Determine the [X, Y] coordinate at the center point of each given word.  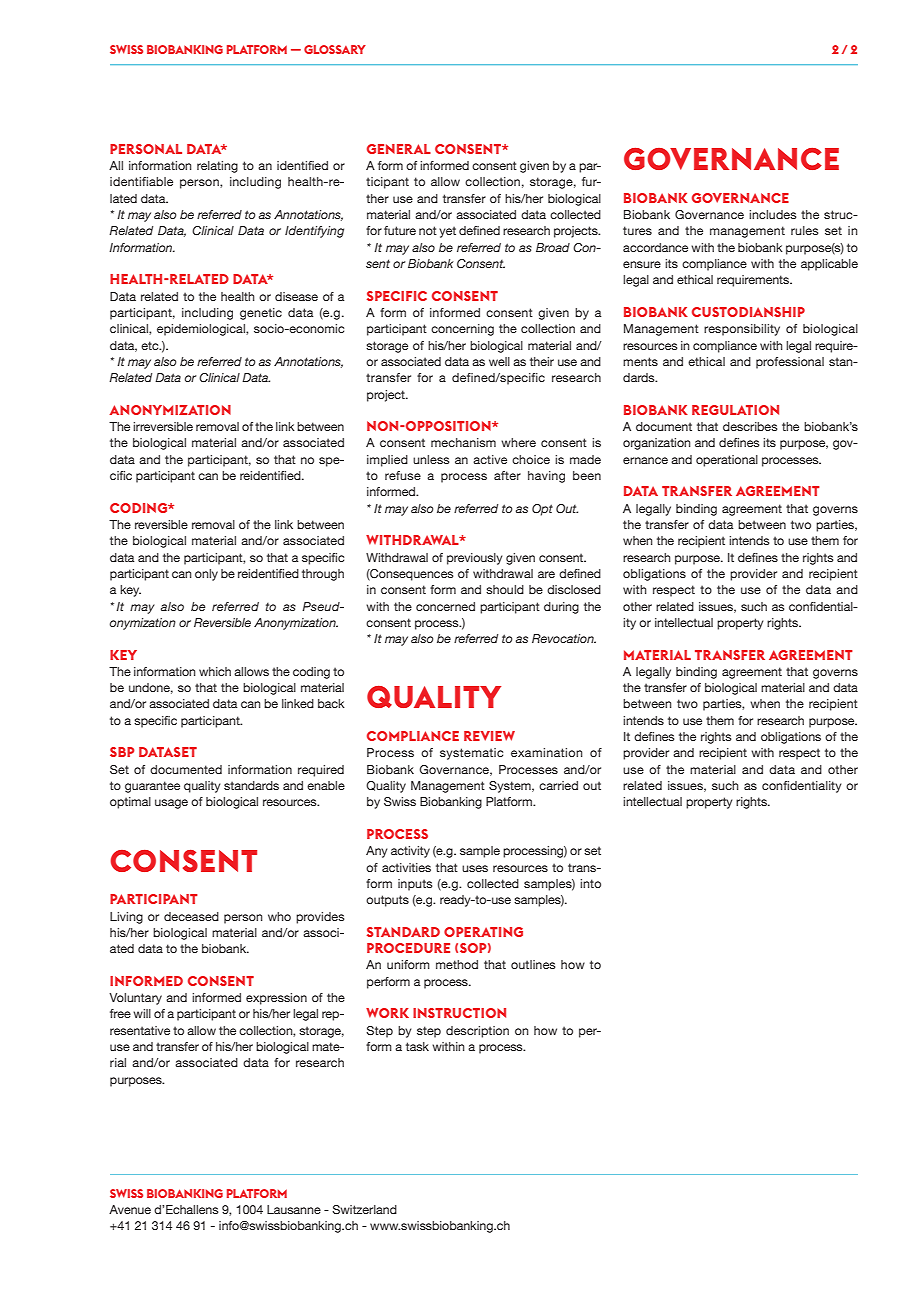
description [477, 1032]
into [590, 883]
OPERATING [483, 932]
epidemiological [202, 330]
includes [773, 214]
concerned [445, 606]
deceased [191, 916]
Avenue [130, 1209]
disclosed [574, 589]
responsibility [742, 330]
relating [217, 167]
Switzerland [364, 1209]
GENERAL [399, 149]
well [499, 361]
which [215, 671]
